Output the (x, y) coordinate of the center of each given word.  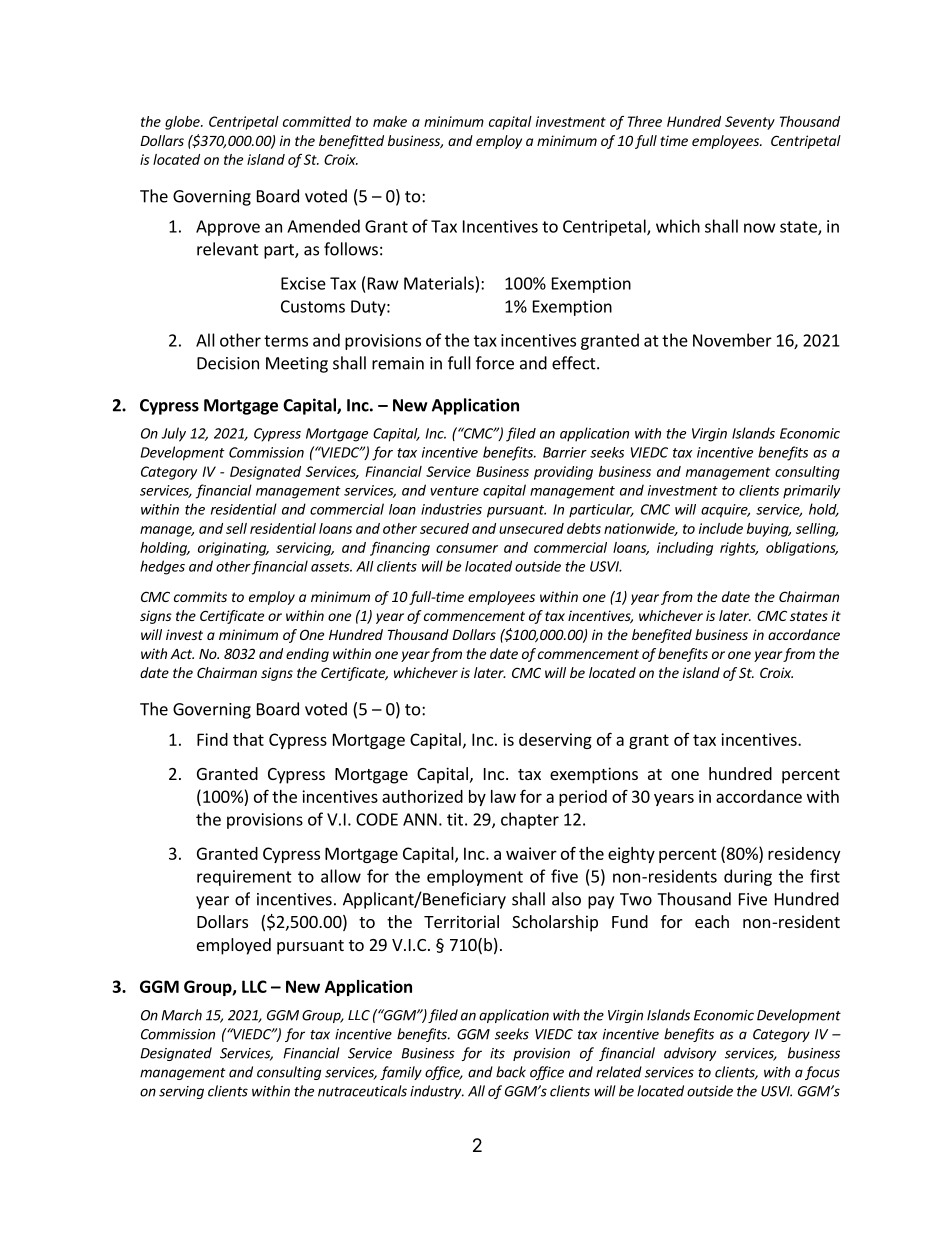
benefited (662, 636)
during (748, 877)
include (721, 528)
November (732, 340)
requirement (244, 878)
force (495, 363)
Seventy (750, 123)
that (248, 739)
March (181, 1015)
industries (451, 509)
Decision (228, 363)
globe (183, 123)
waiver (531, 853)
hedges (162, 567)
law (503, 796)
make (390, 121)
